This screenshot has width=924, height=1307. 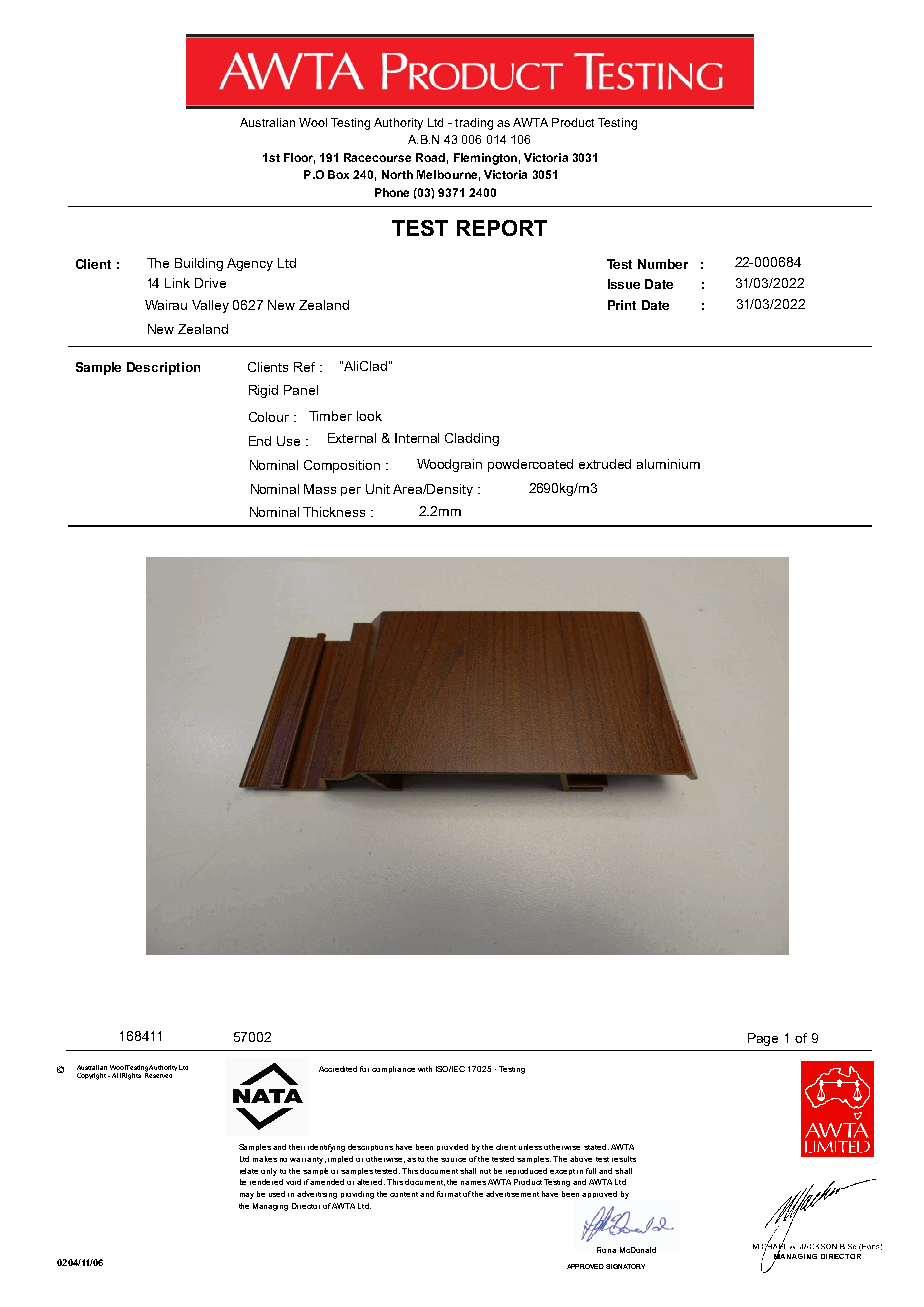 What do you see at coordinates (397, 174) in the screenshot?
I see `North` at bounding box center [397, 174].
